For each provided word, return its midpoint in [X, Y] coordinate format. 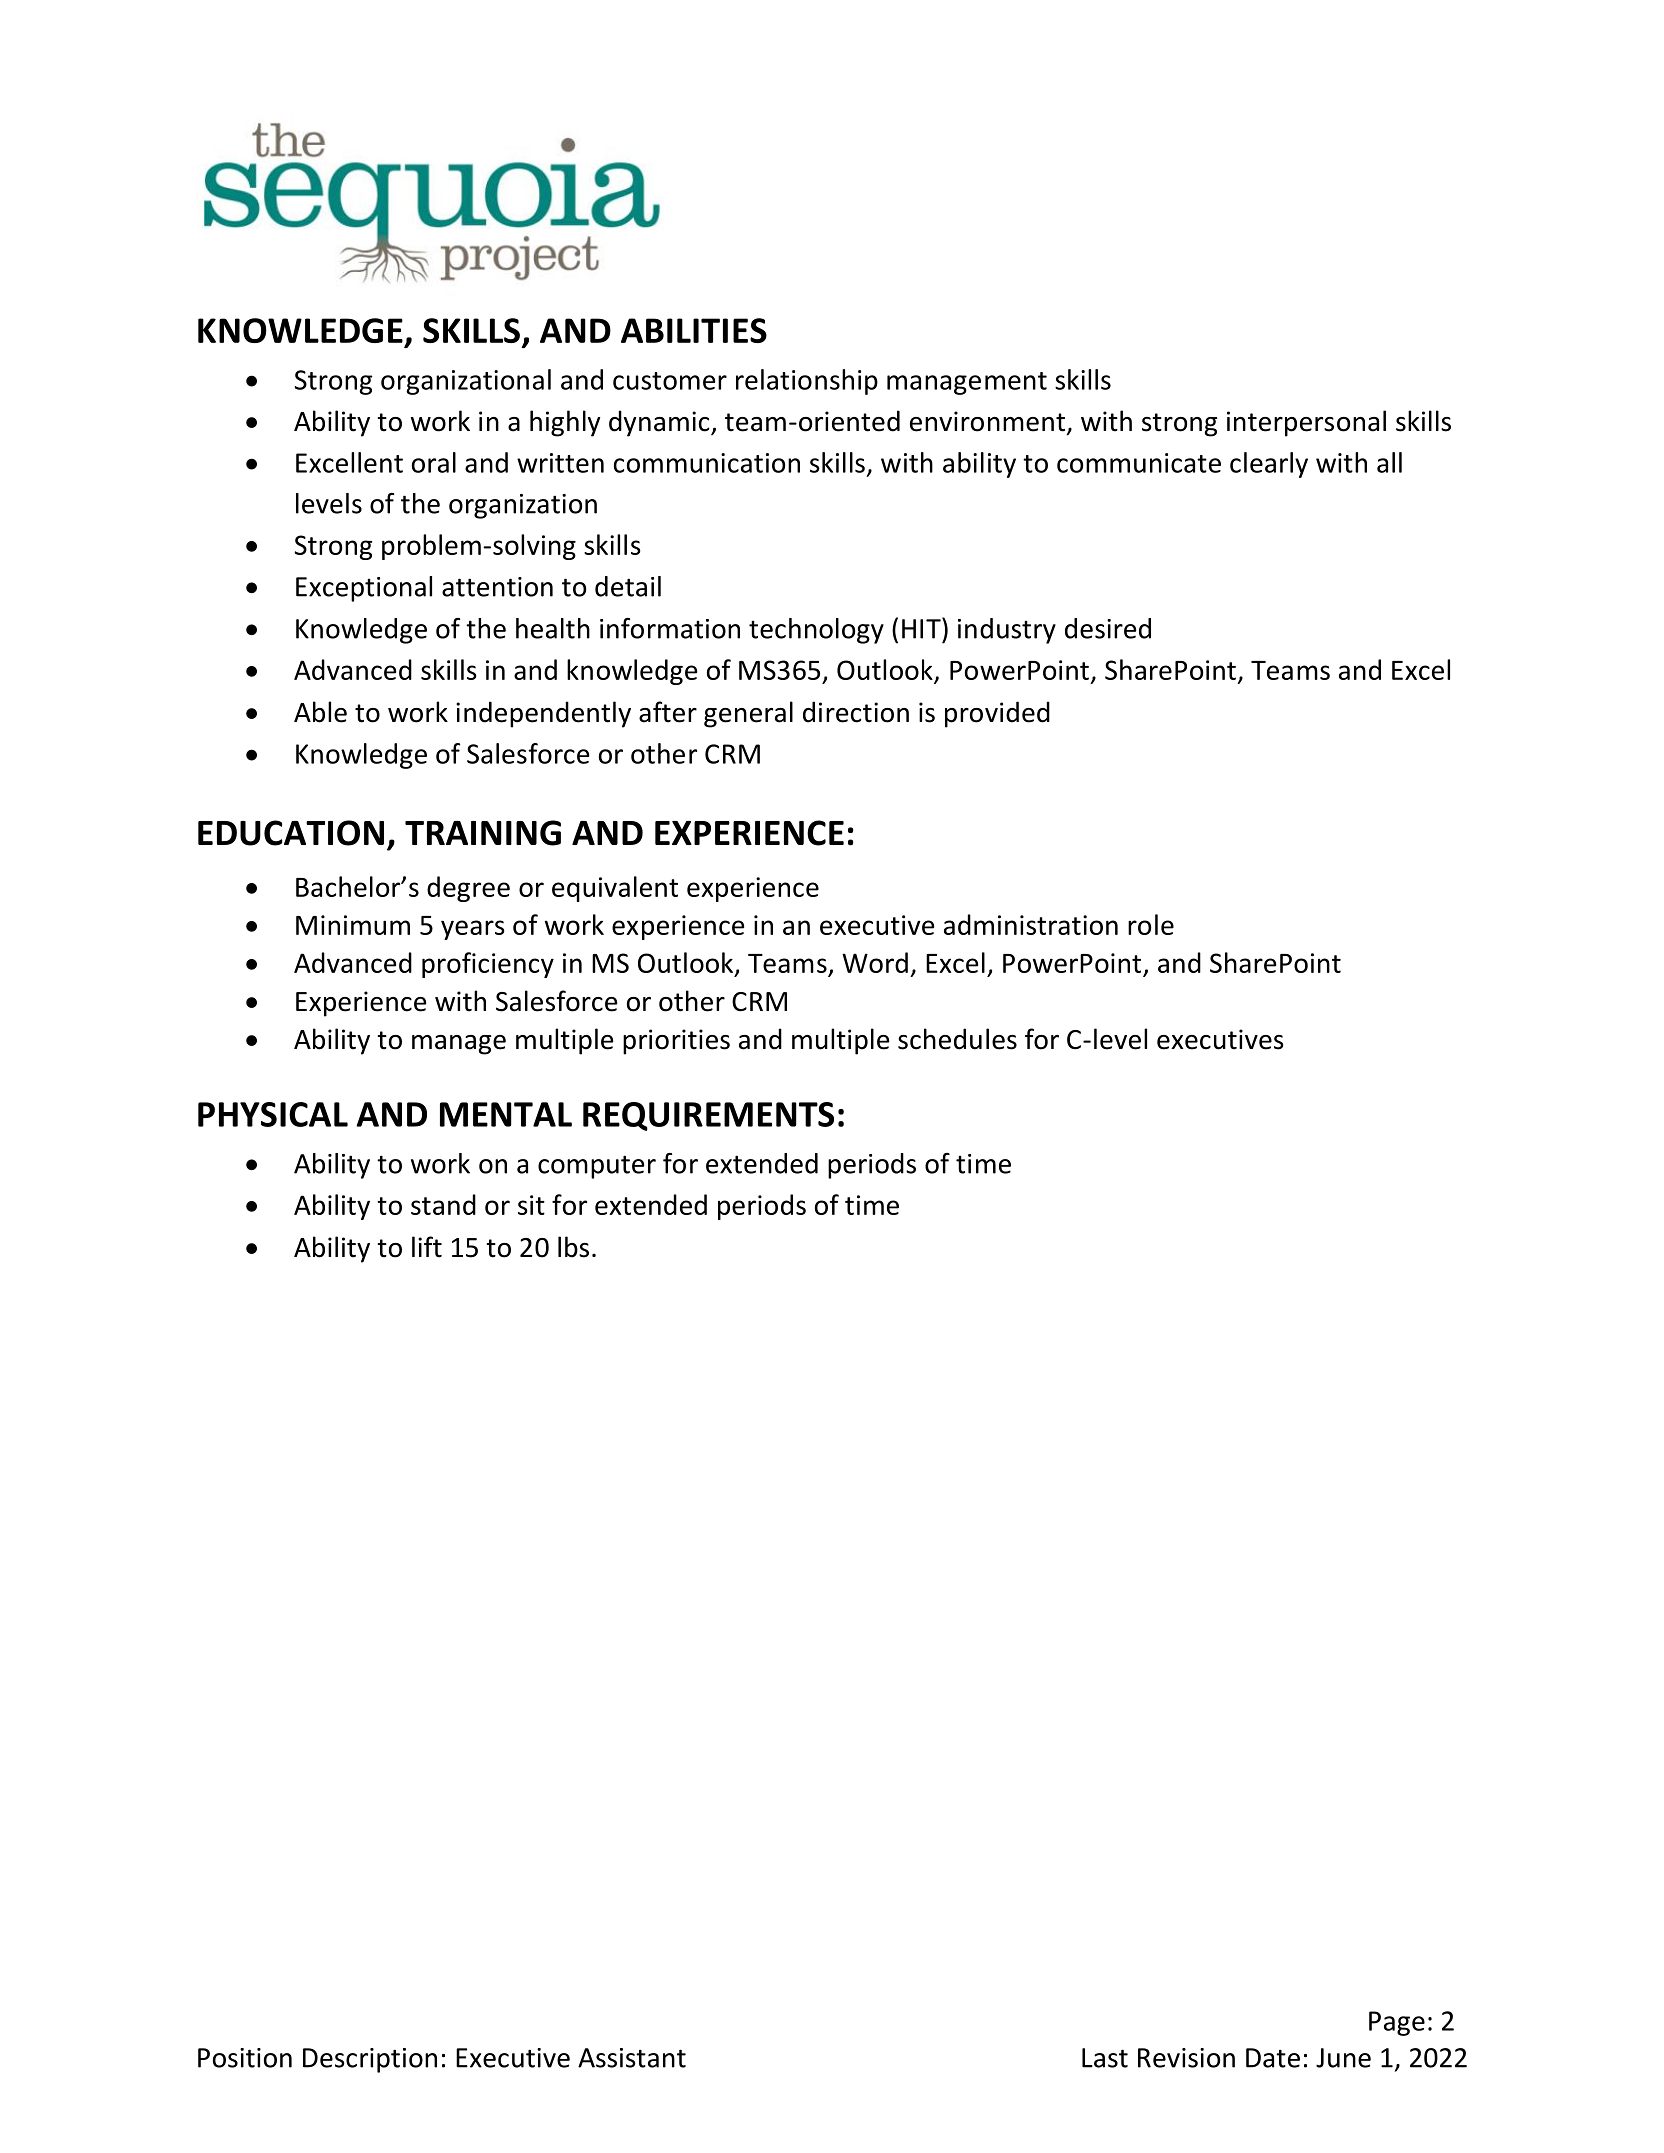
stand [443, 1204]
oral [434, 462]
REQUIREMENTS [708, 1116]
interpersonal [1306, 423]
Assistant [632, 2058]
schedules [957, 1039]
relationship [807, 382]
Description [370, 2060]
